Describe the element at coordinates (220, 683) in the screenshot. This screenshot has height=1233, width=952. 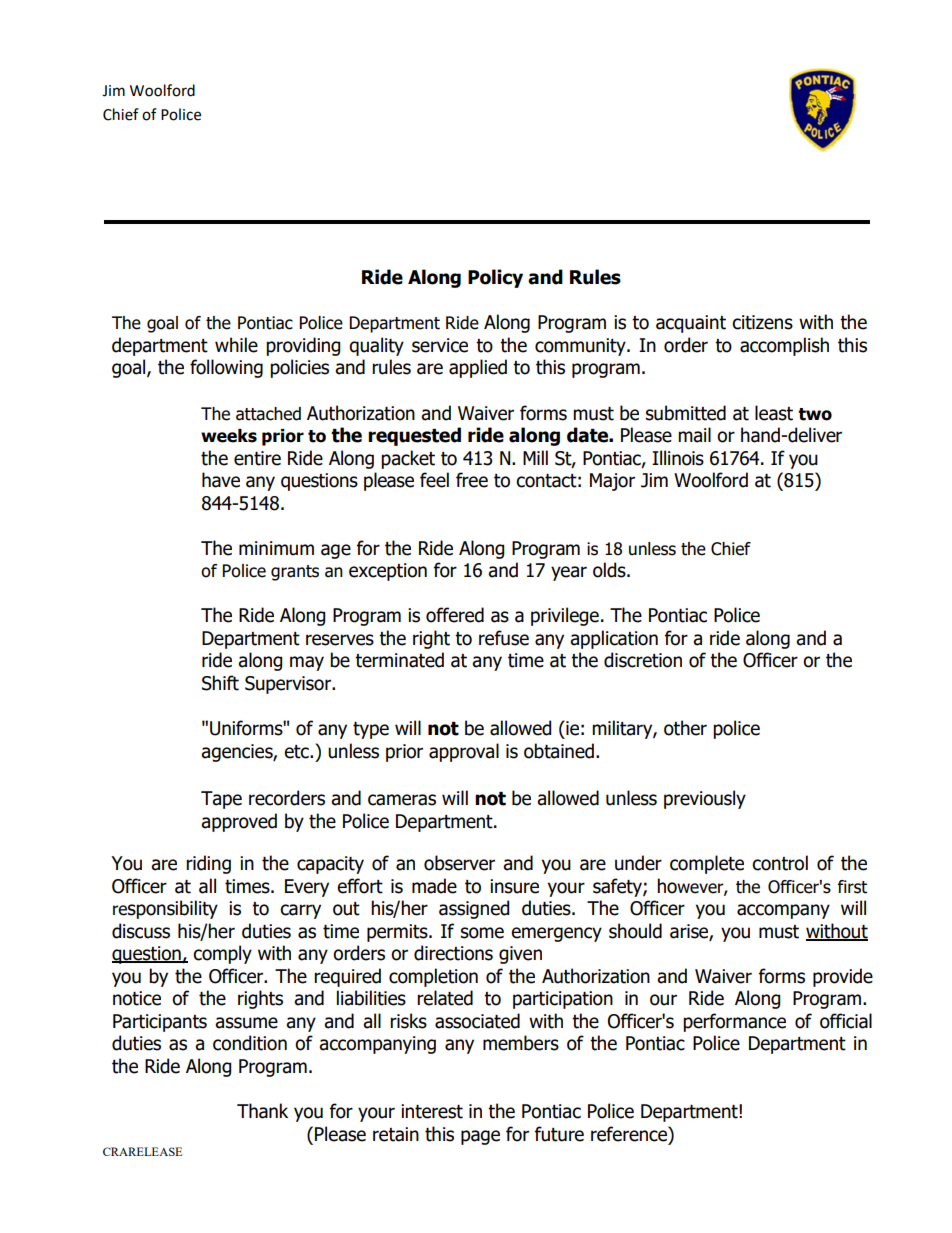
I see `Shift` at that location.
